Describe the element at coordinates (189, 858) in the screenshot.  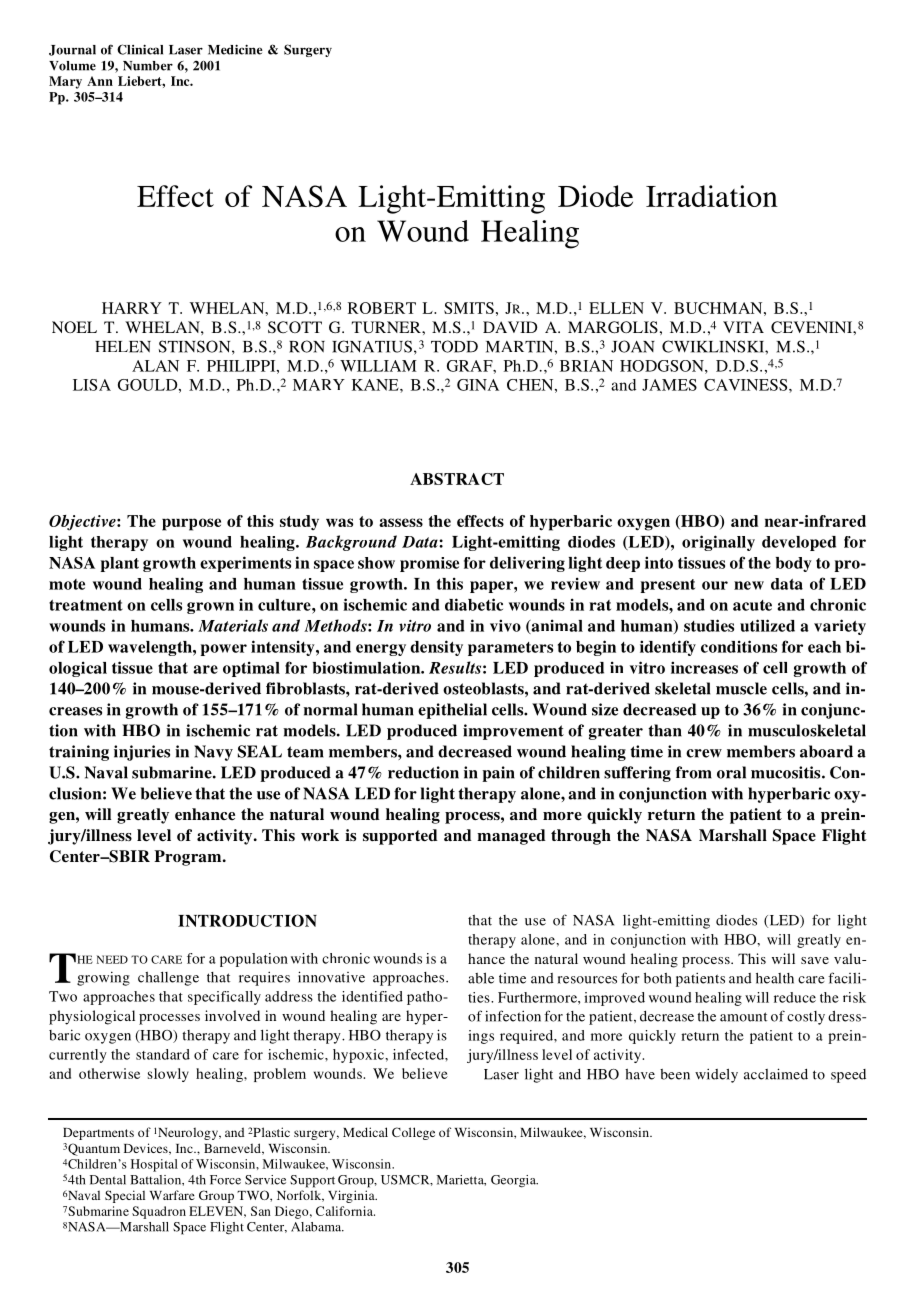
I see `Program` at that location.
